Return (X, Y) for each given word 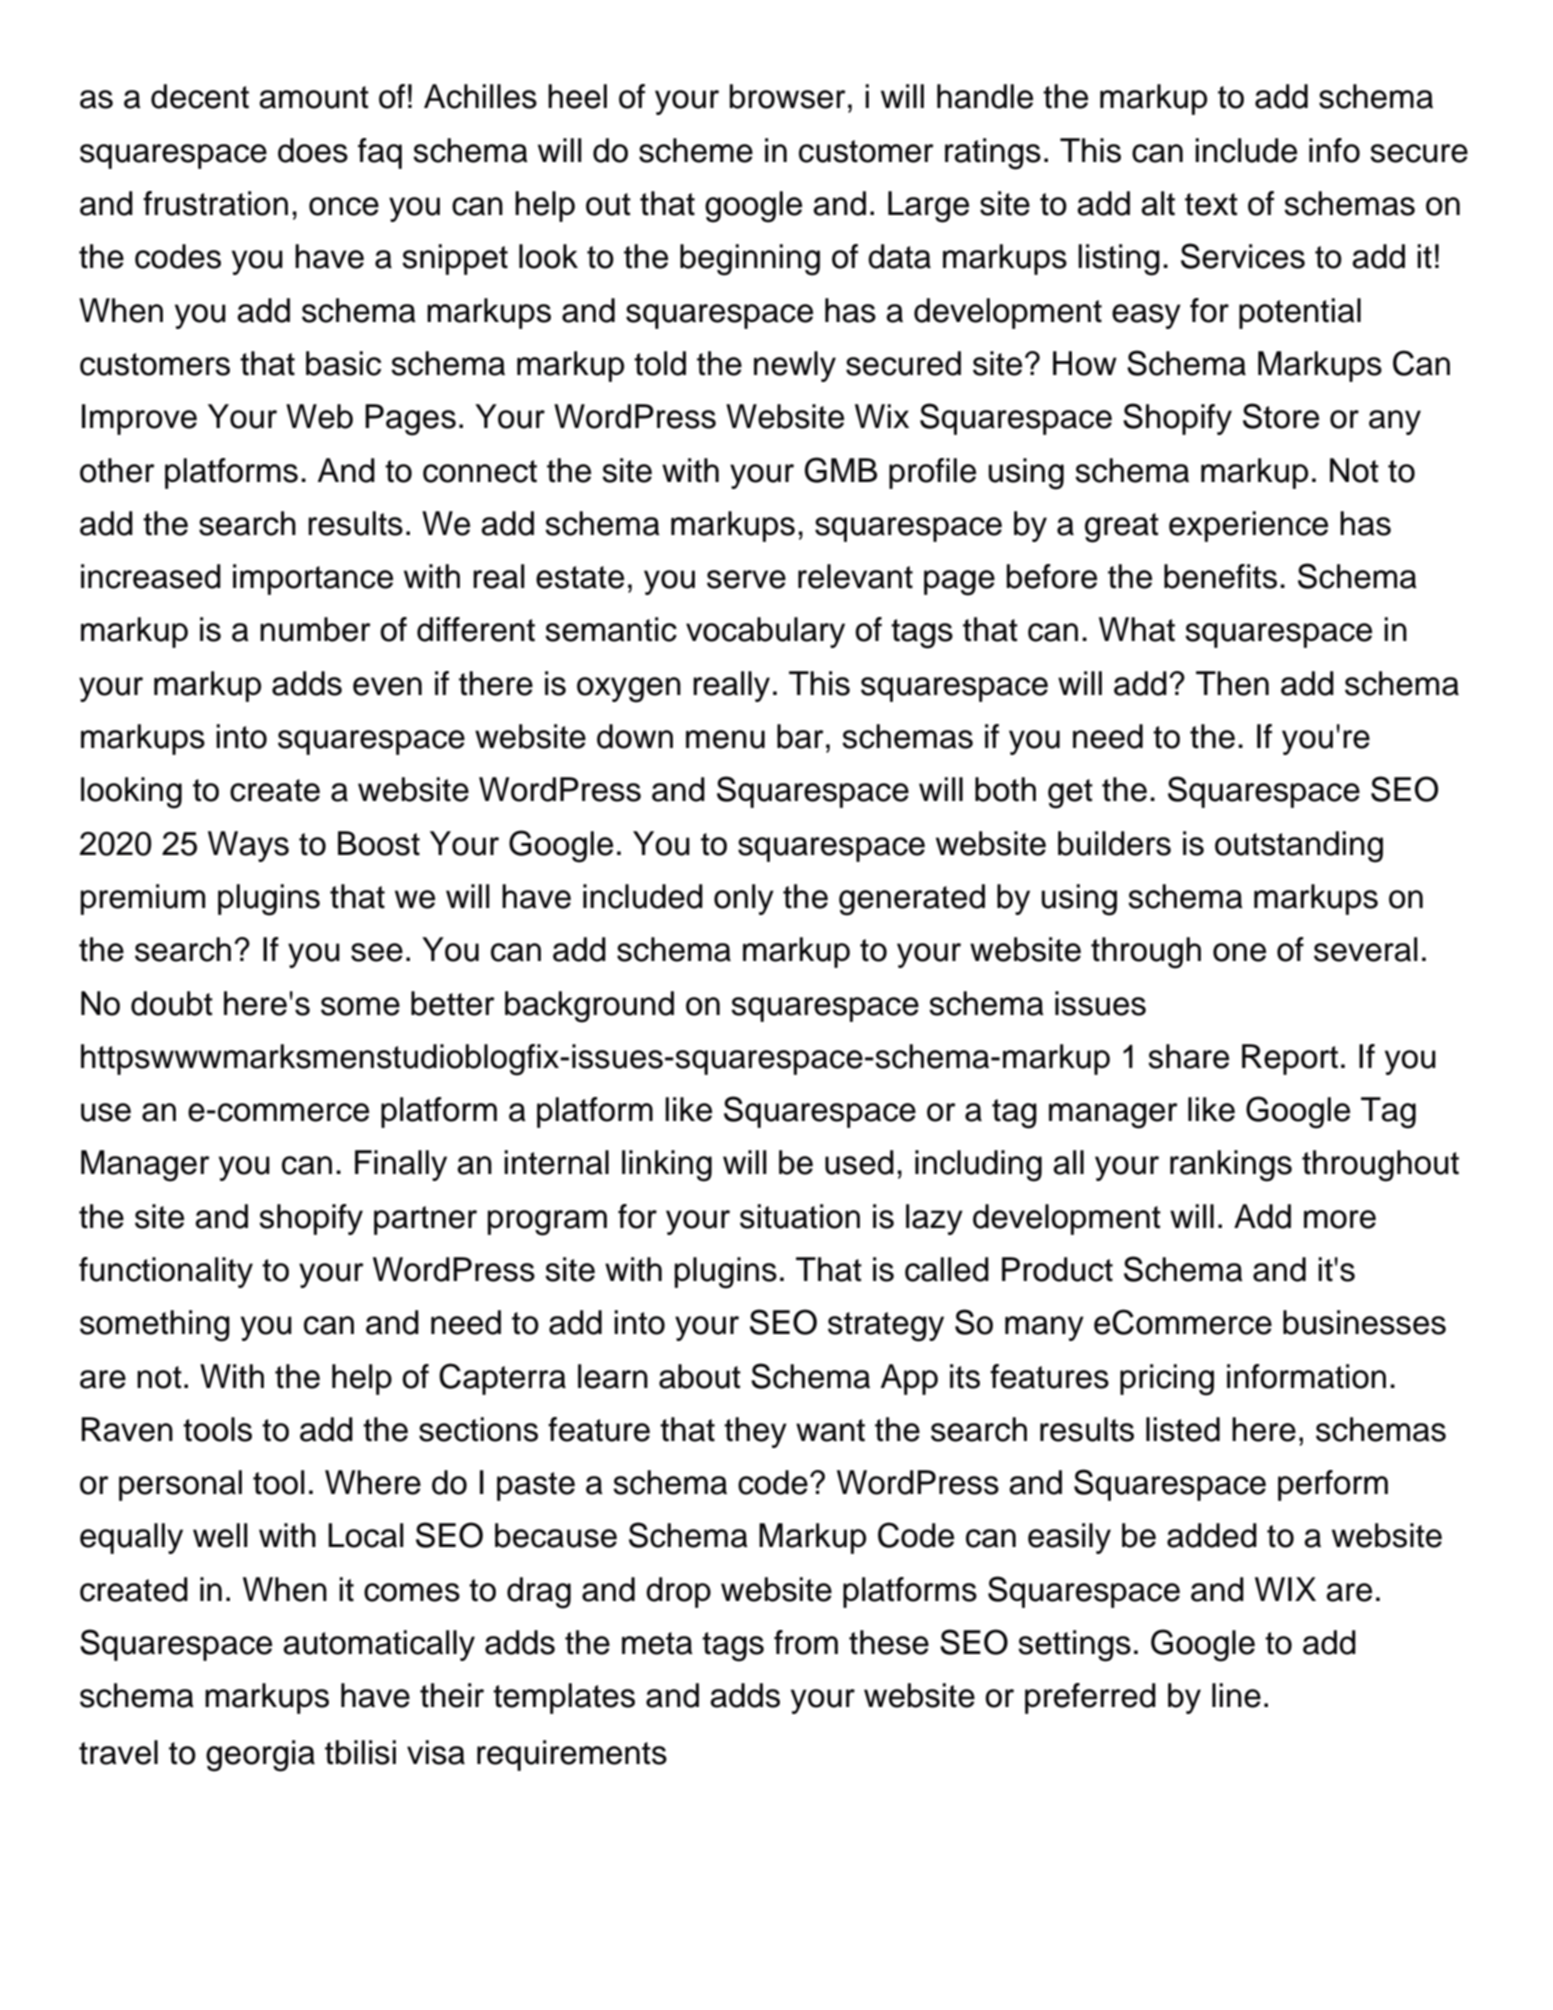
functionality (166, 1272)
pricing (1167, 1380)
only (744, 899)
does (313, 150)
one (1239, 952)
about (700, 1376)
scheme (696, 150)
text (1211, 204)
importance (313, 579)
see (377, 952)
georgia (260, 1756)
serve (746, 579)
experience (1248, 526)
